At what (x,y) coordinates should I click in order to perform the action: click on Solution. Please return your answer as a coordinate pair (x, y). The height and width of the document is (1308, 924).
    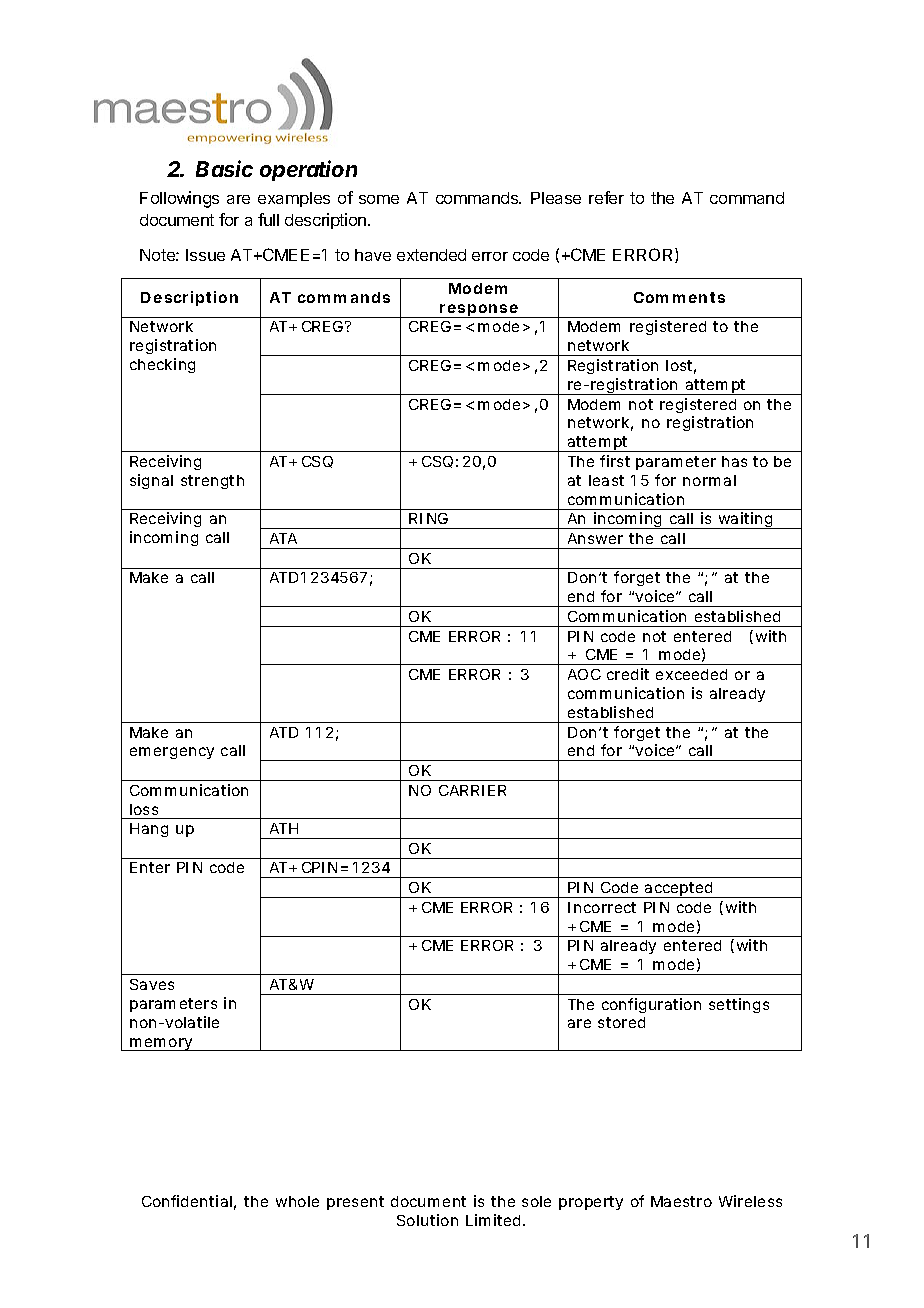
    Looking at the image, I should click on (427, 1220).
